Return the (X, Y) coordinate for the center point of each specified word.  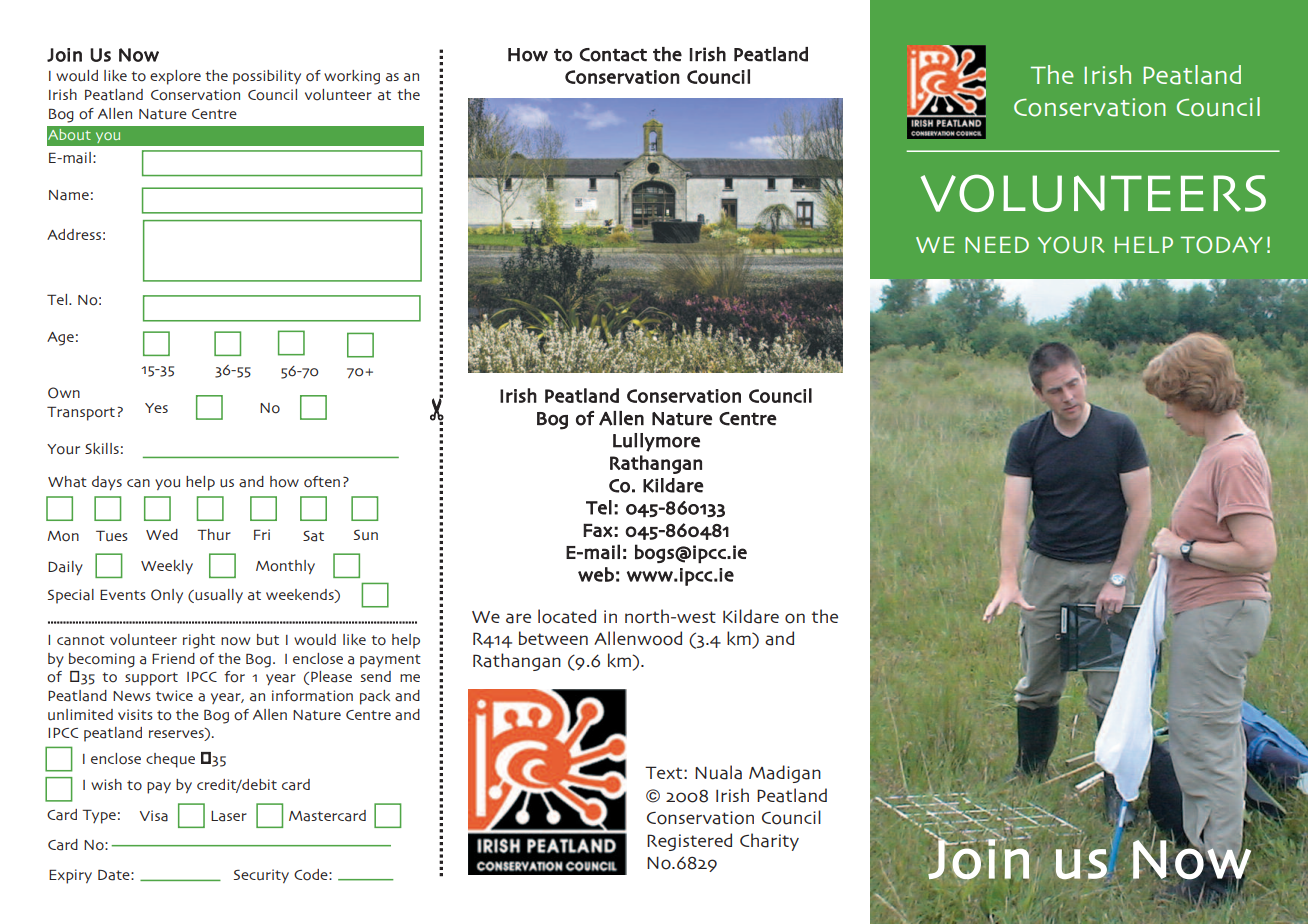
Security (261, 876)
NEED (997, 244)
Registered (689, 842)
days (107, 483)
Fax (598, 530)
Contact (613, 55)
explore (175, 77)
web (596, 574)
